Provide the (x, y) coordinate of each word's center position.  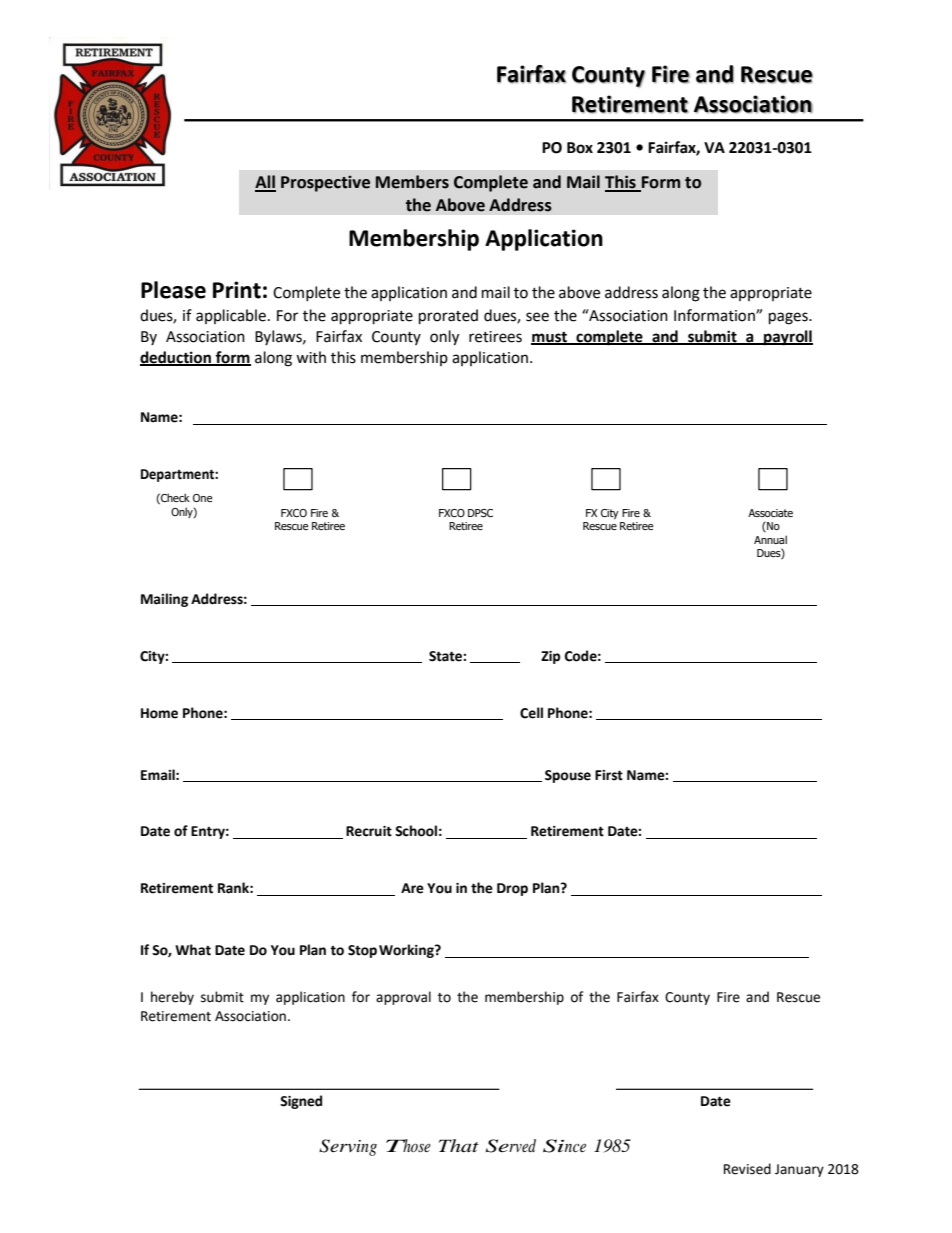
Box (580, 148)
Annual (770, 539)
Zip (550, 657)
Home (159, 713)
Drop (512, 889)
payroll (787, 338)
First (609, 775)
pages (789, 318)
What (193, 950)
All (265, 183)
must (550, 338)
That (459, 1145)
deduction (176, 358)
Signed (301, 1102)
